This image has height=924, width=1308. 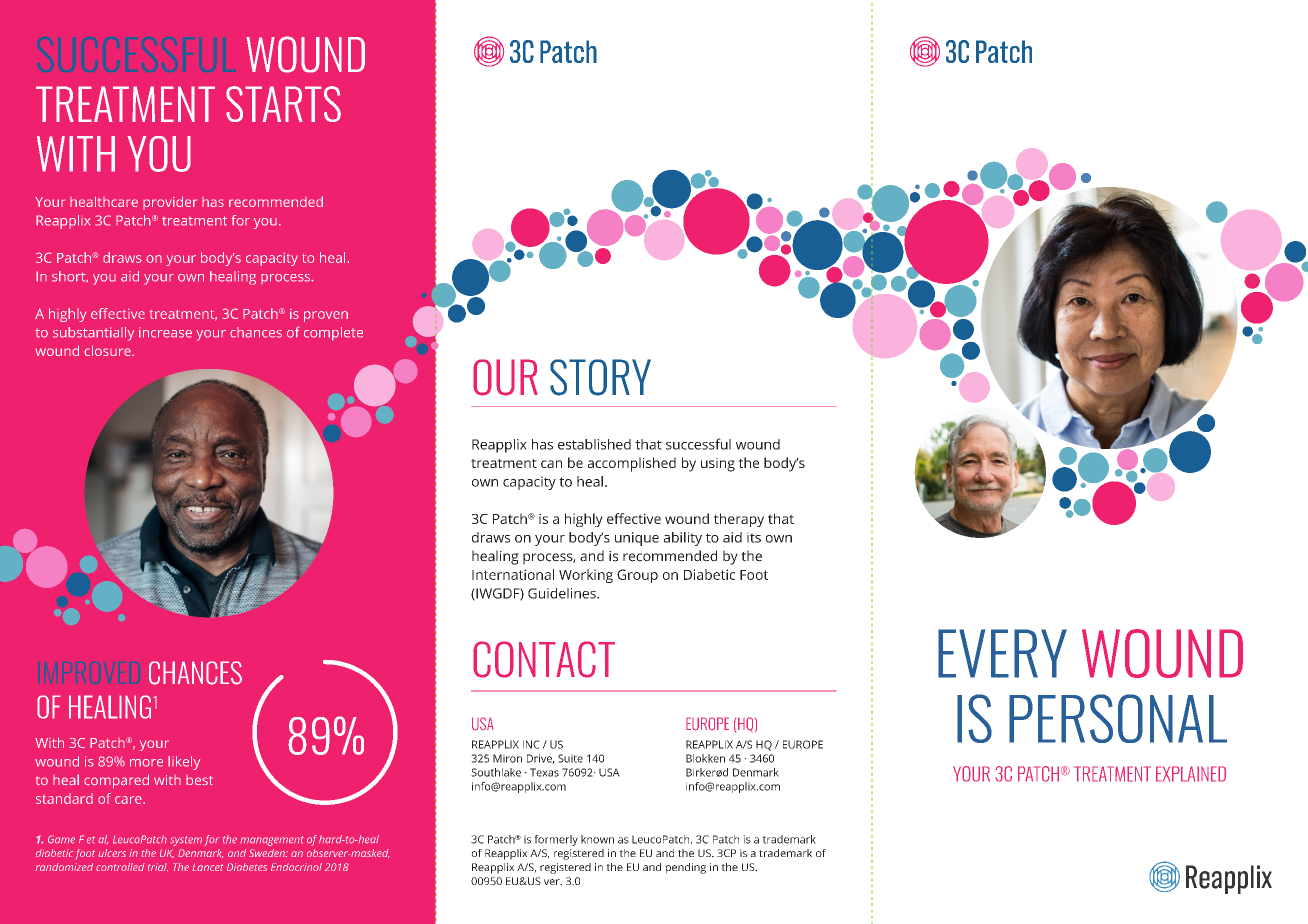 I want to click on using, so click(x=718, y=465).
